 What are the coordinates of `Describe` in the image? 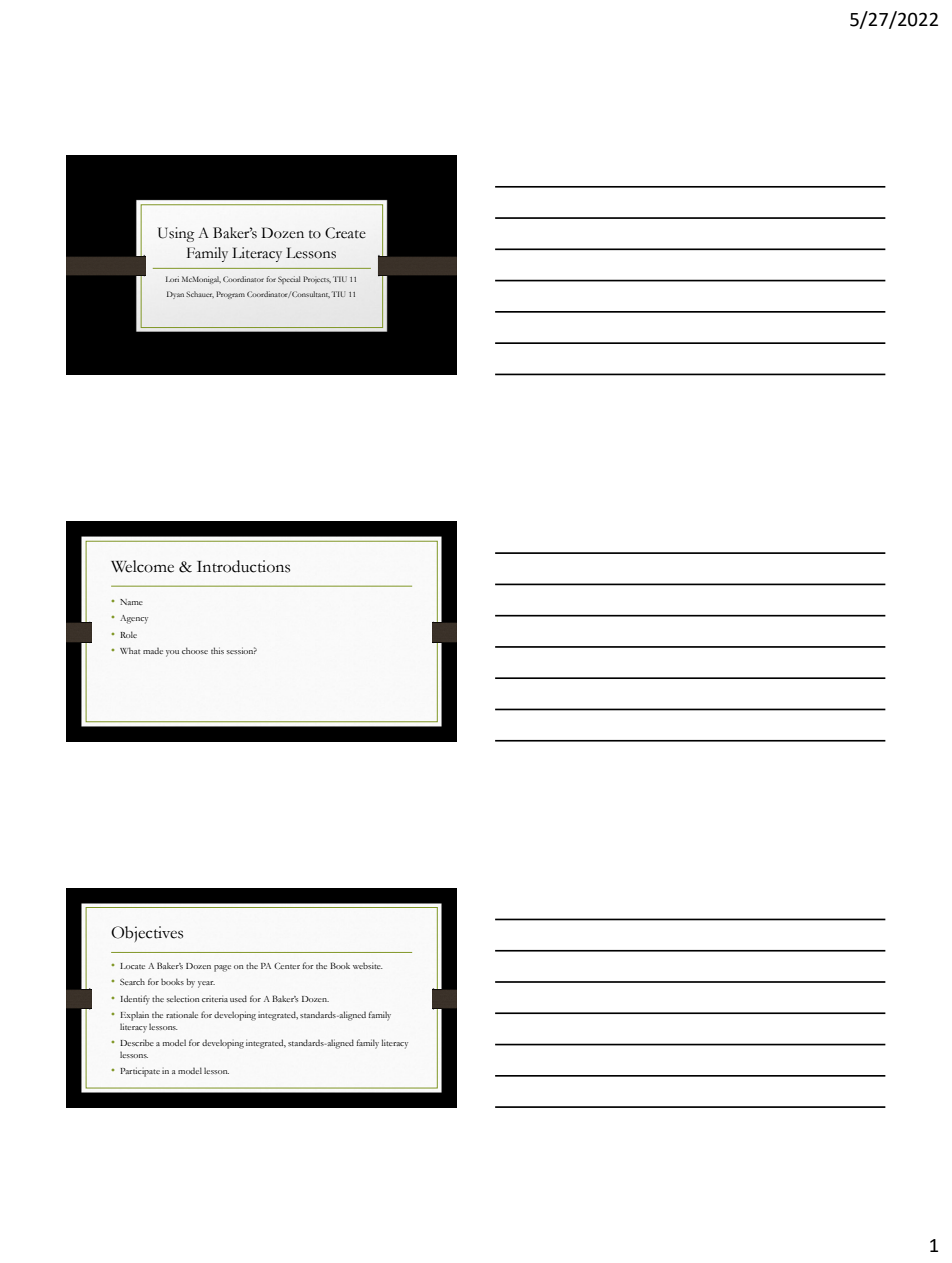 It's located at (137, 1042).
